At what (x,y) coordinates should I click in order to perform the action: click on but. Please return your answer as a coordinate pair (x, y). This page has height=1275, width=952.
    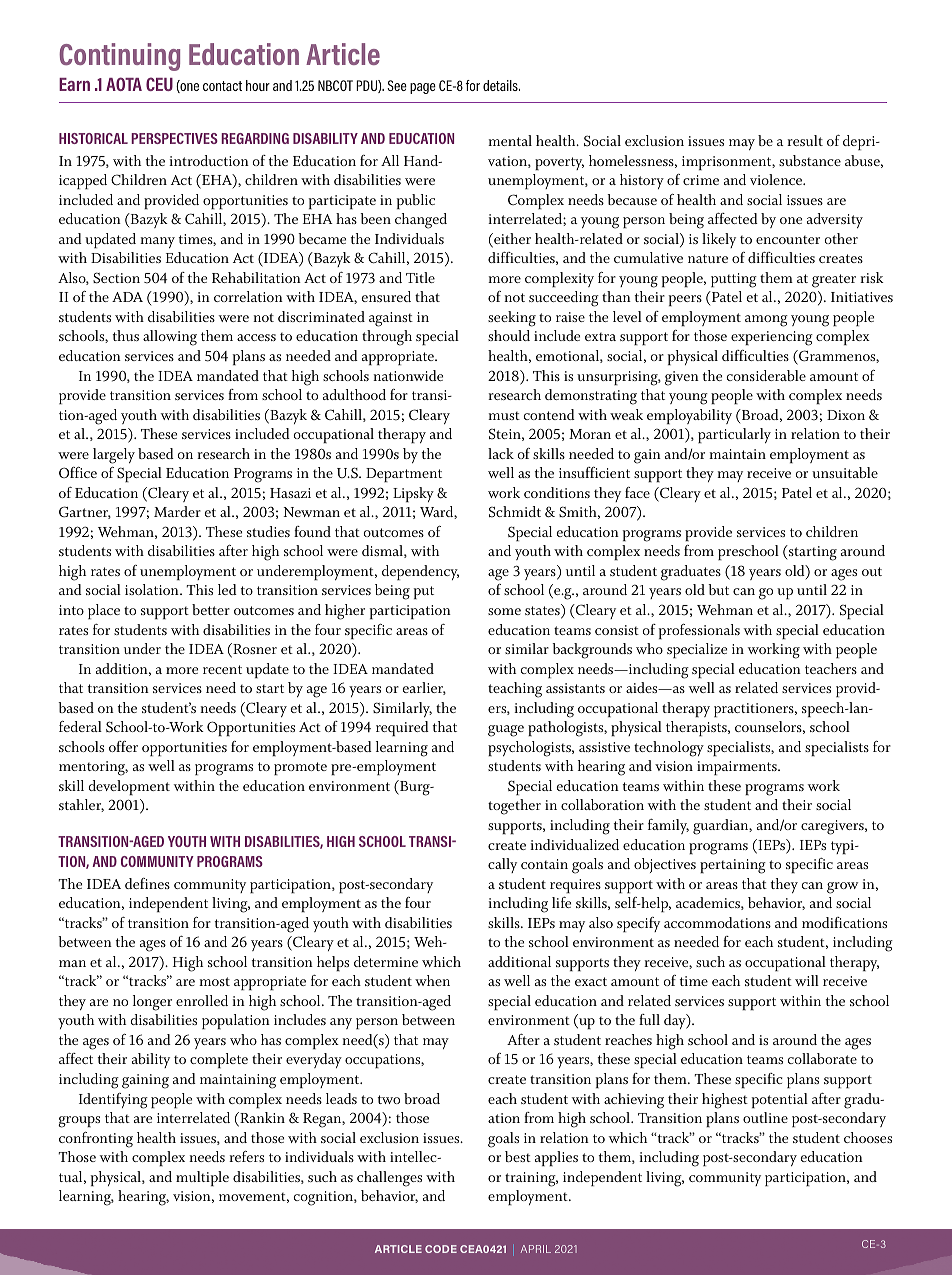
    Looking at the image, I should click on (718, 589).
